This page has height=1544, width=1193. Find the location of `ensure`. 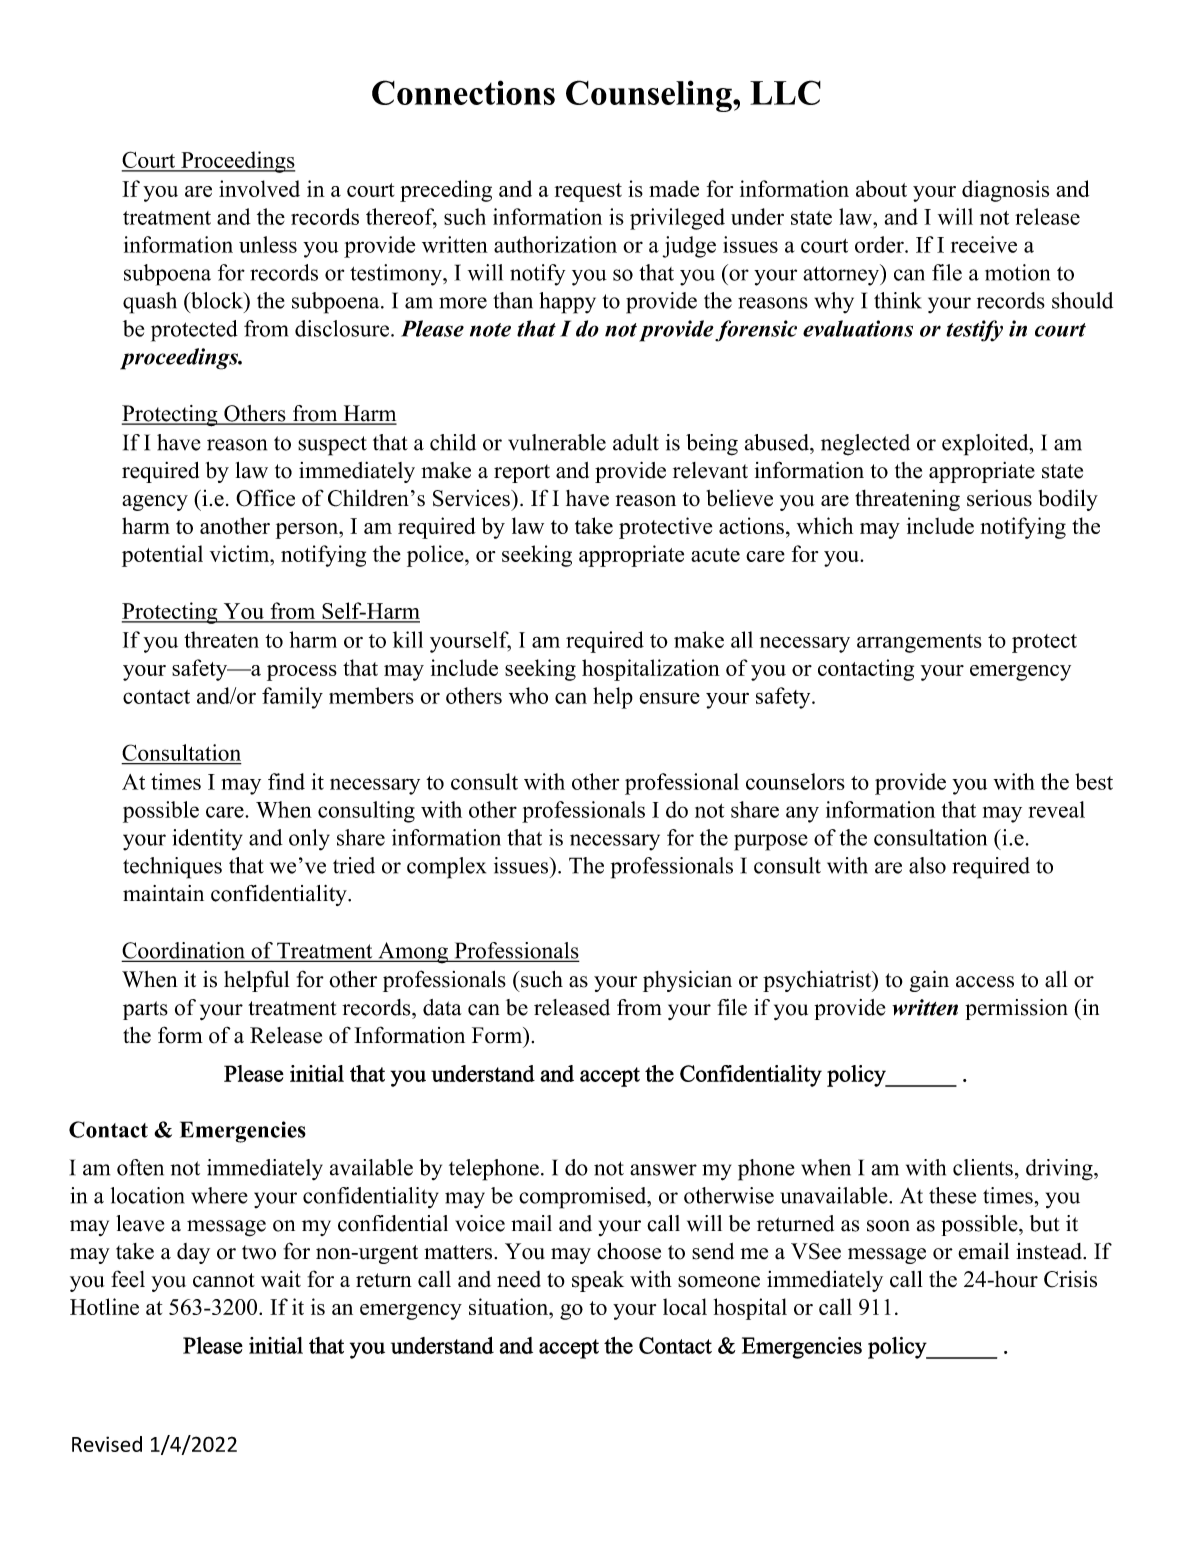

ensure is located at coordinates (669, 698).
